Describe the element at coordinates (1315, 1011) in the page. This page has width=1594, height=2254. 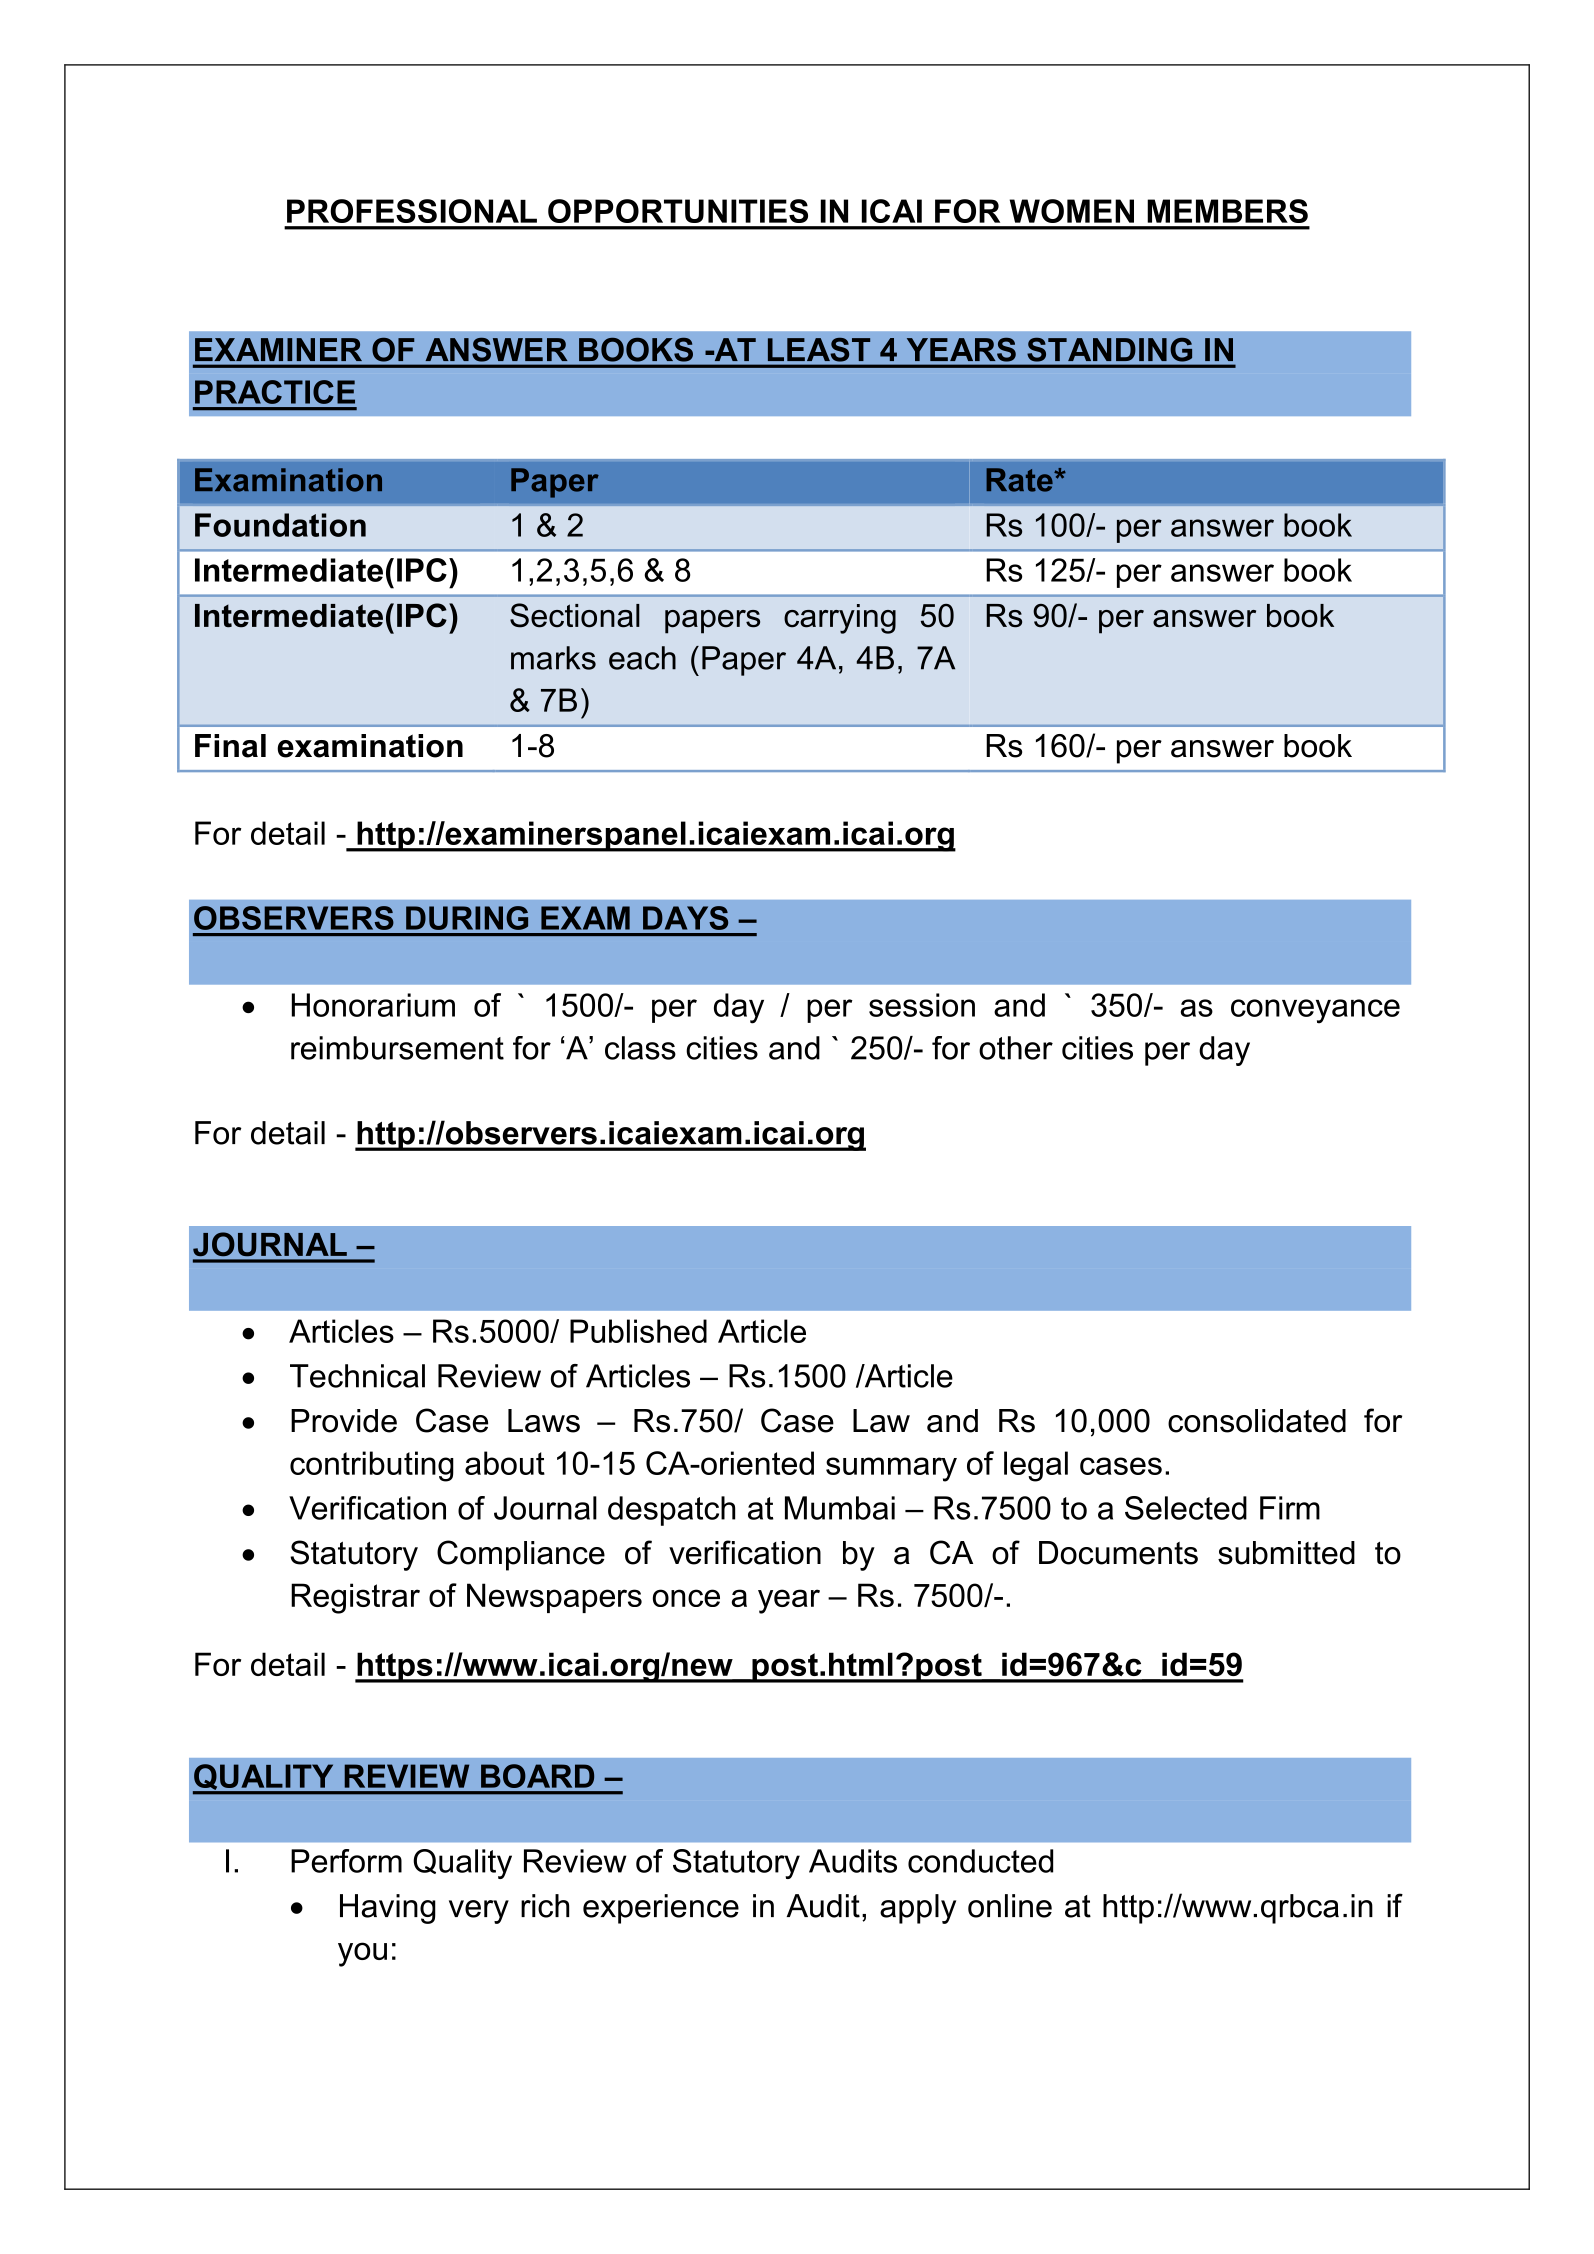
I see `conveyance` at that location.
